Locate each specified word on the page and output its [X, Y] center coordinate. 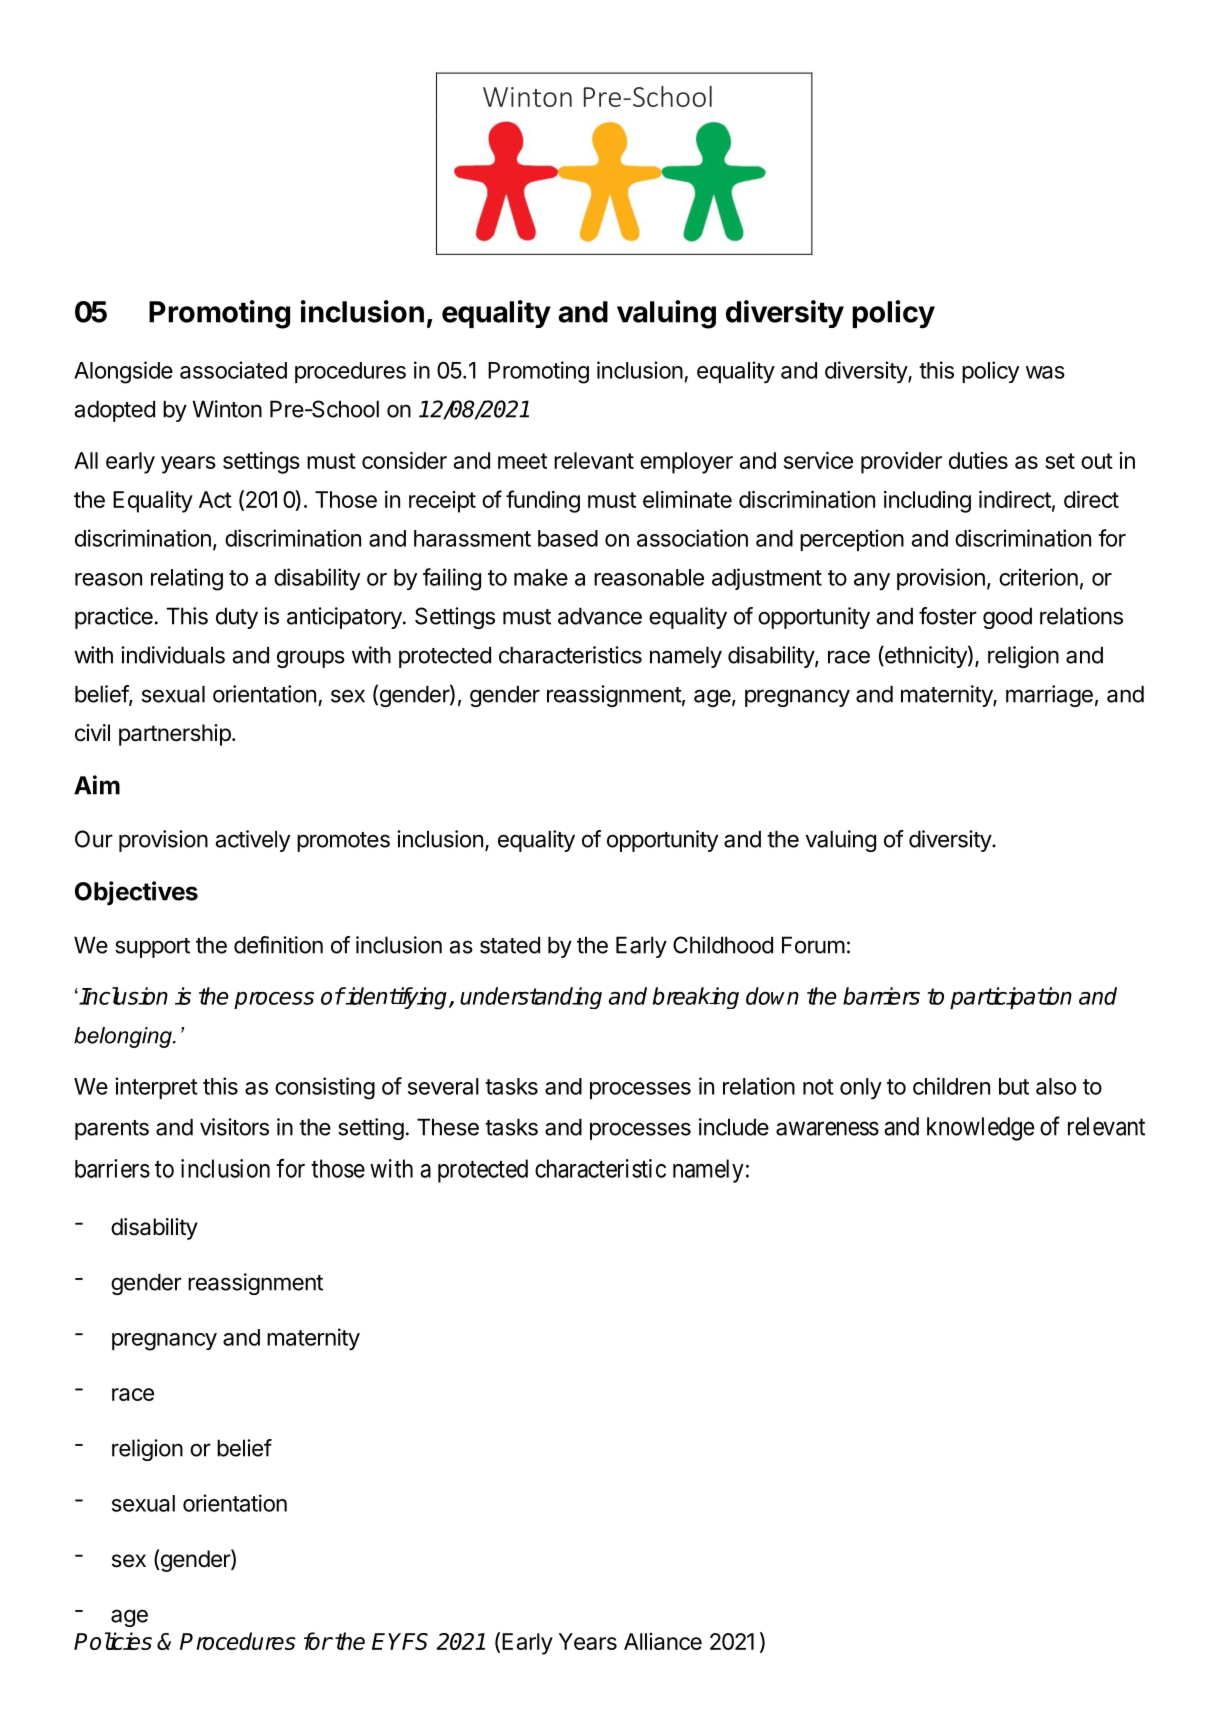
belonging [124, 1037]
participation [1011, 998]
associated [233, 370]
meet [522, 461]
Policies [113, 1641]
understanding [531, 998]
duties [978, 460]
